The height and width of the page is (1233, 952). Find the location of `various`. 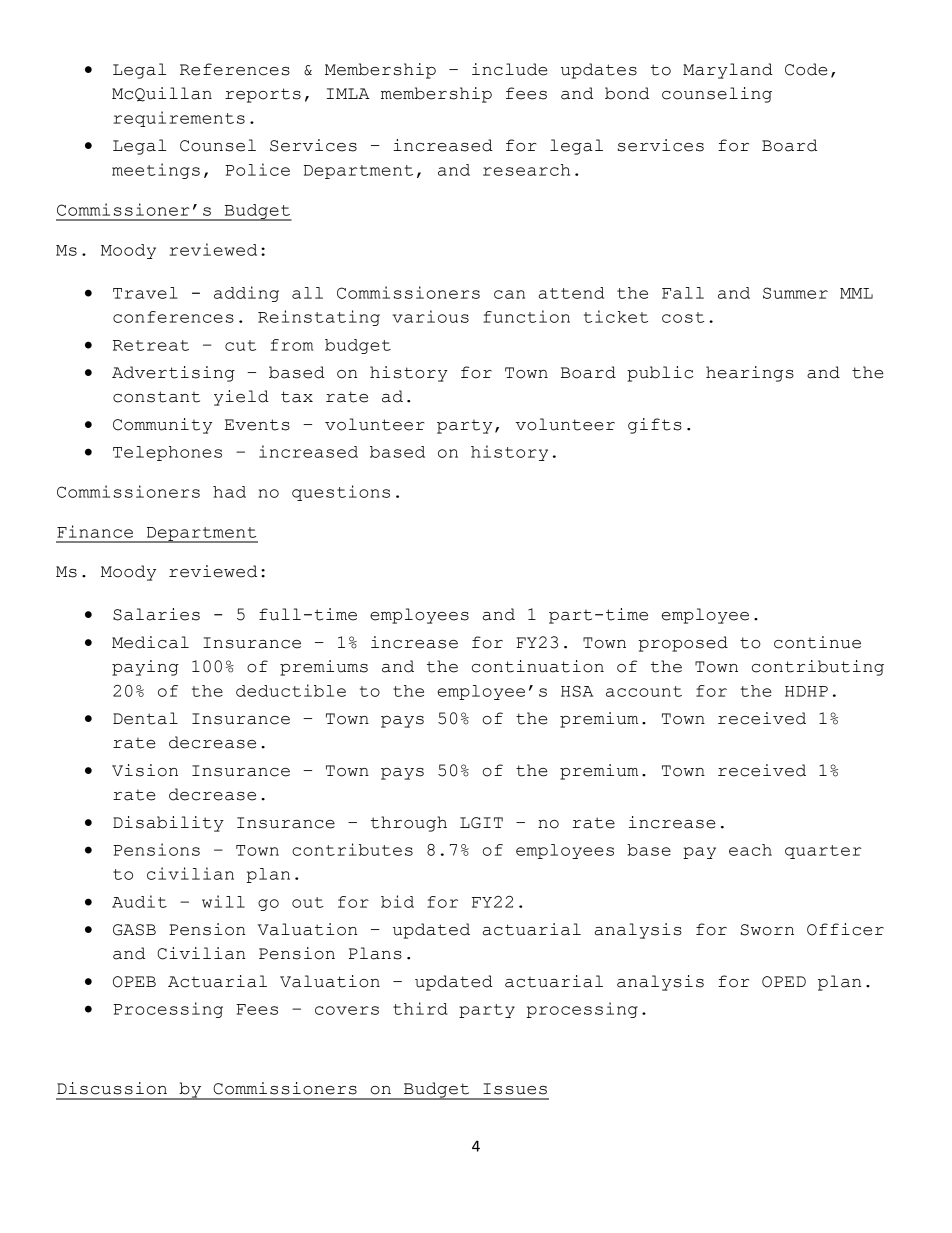

various is located at coordinates (430, 316).
